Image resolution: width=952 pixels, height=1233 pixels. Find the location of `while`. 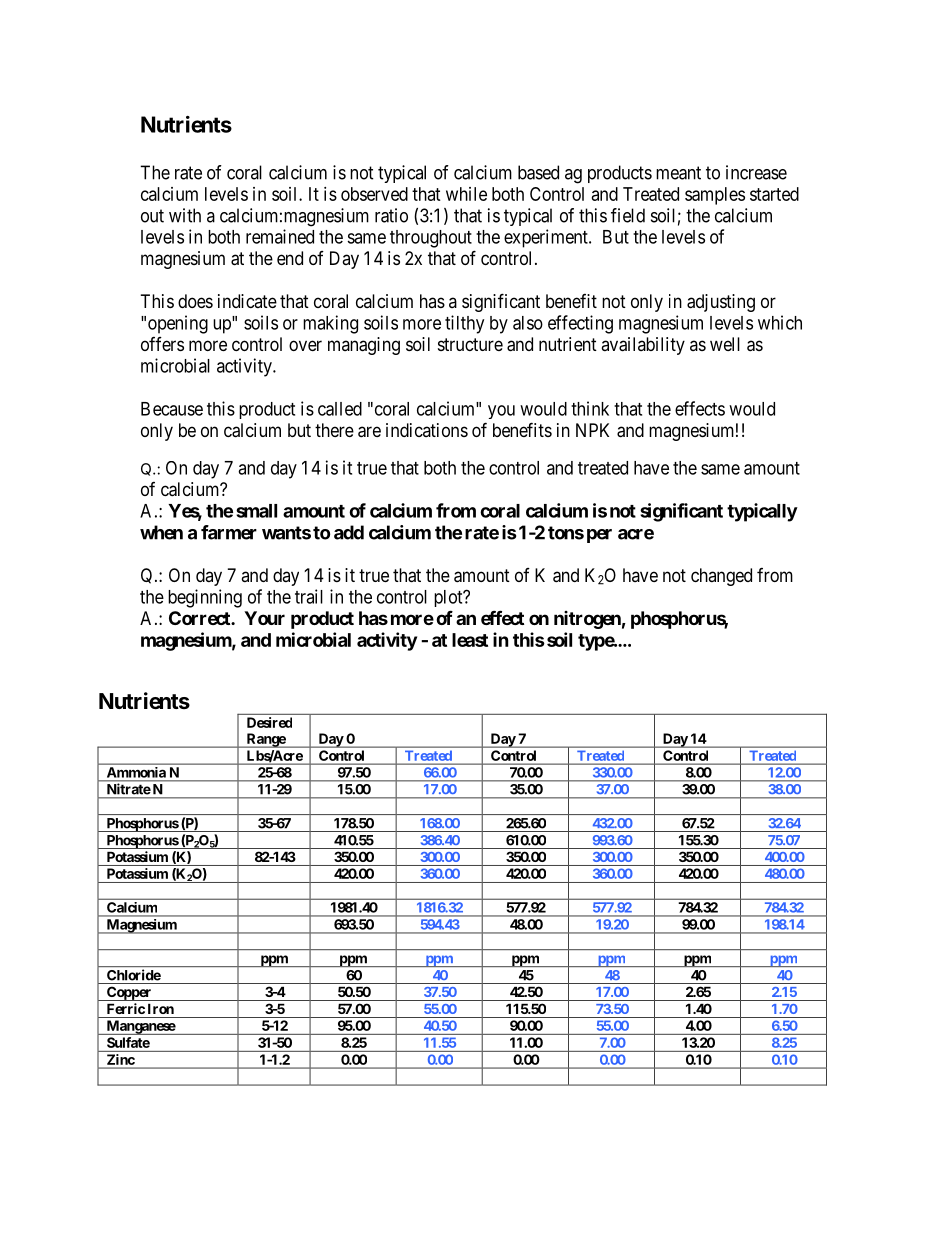

while is located at coordinates (466, 194).
